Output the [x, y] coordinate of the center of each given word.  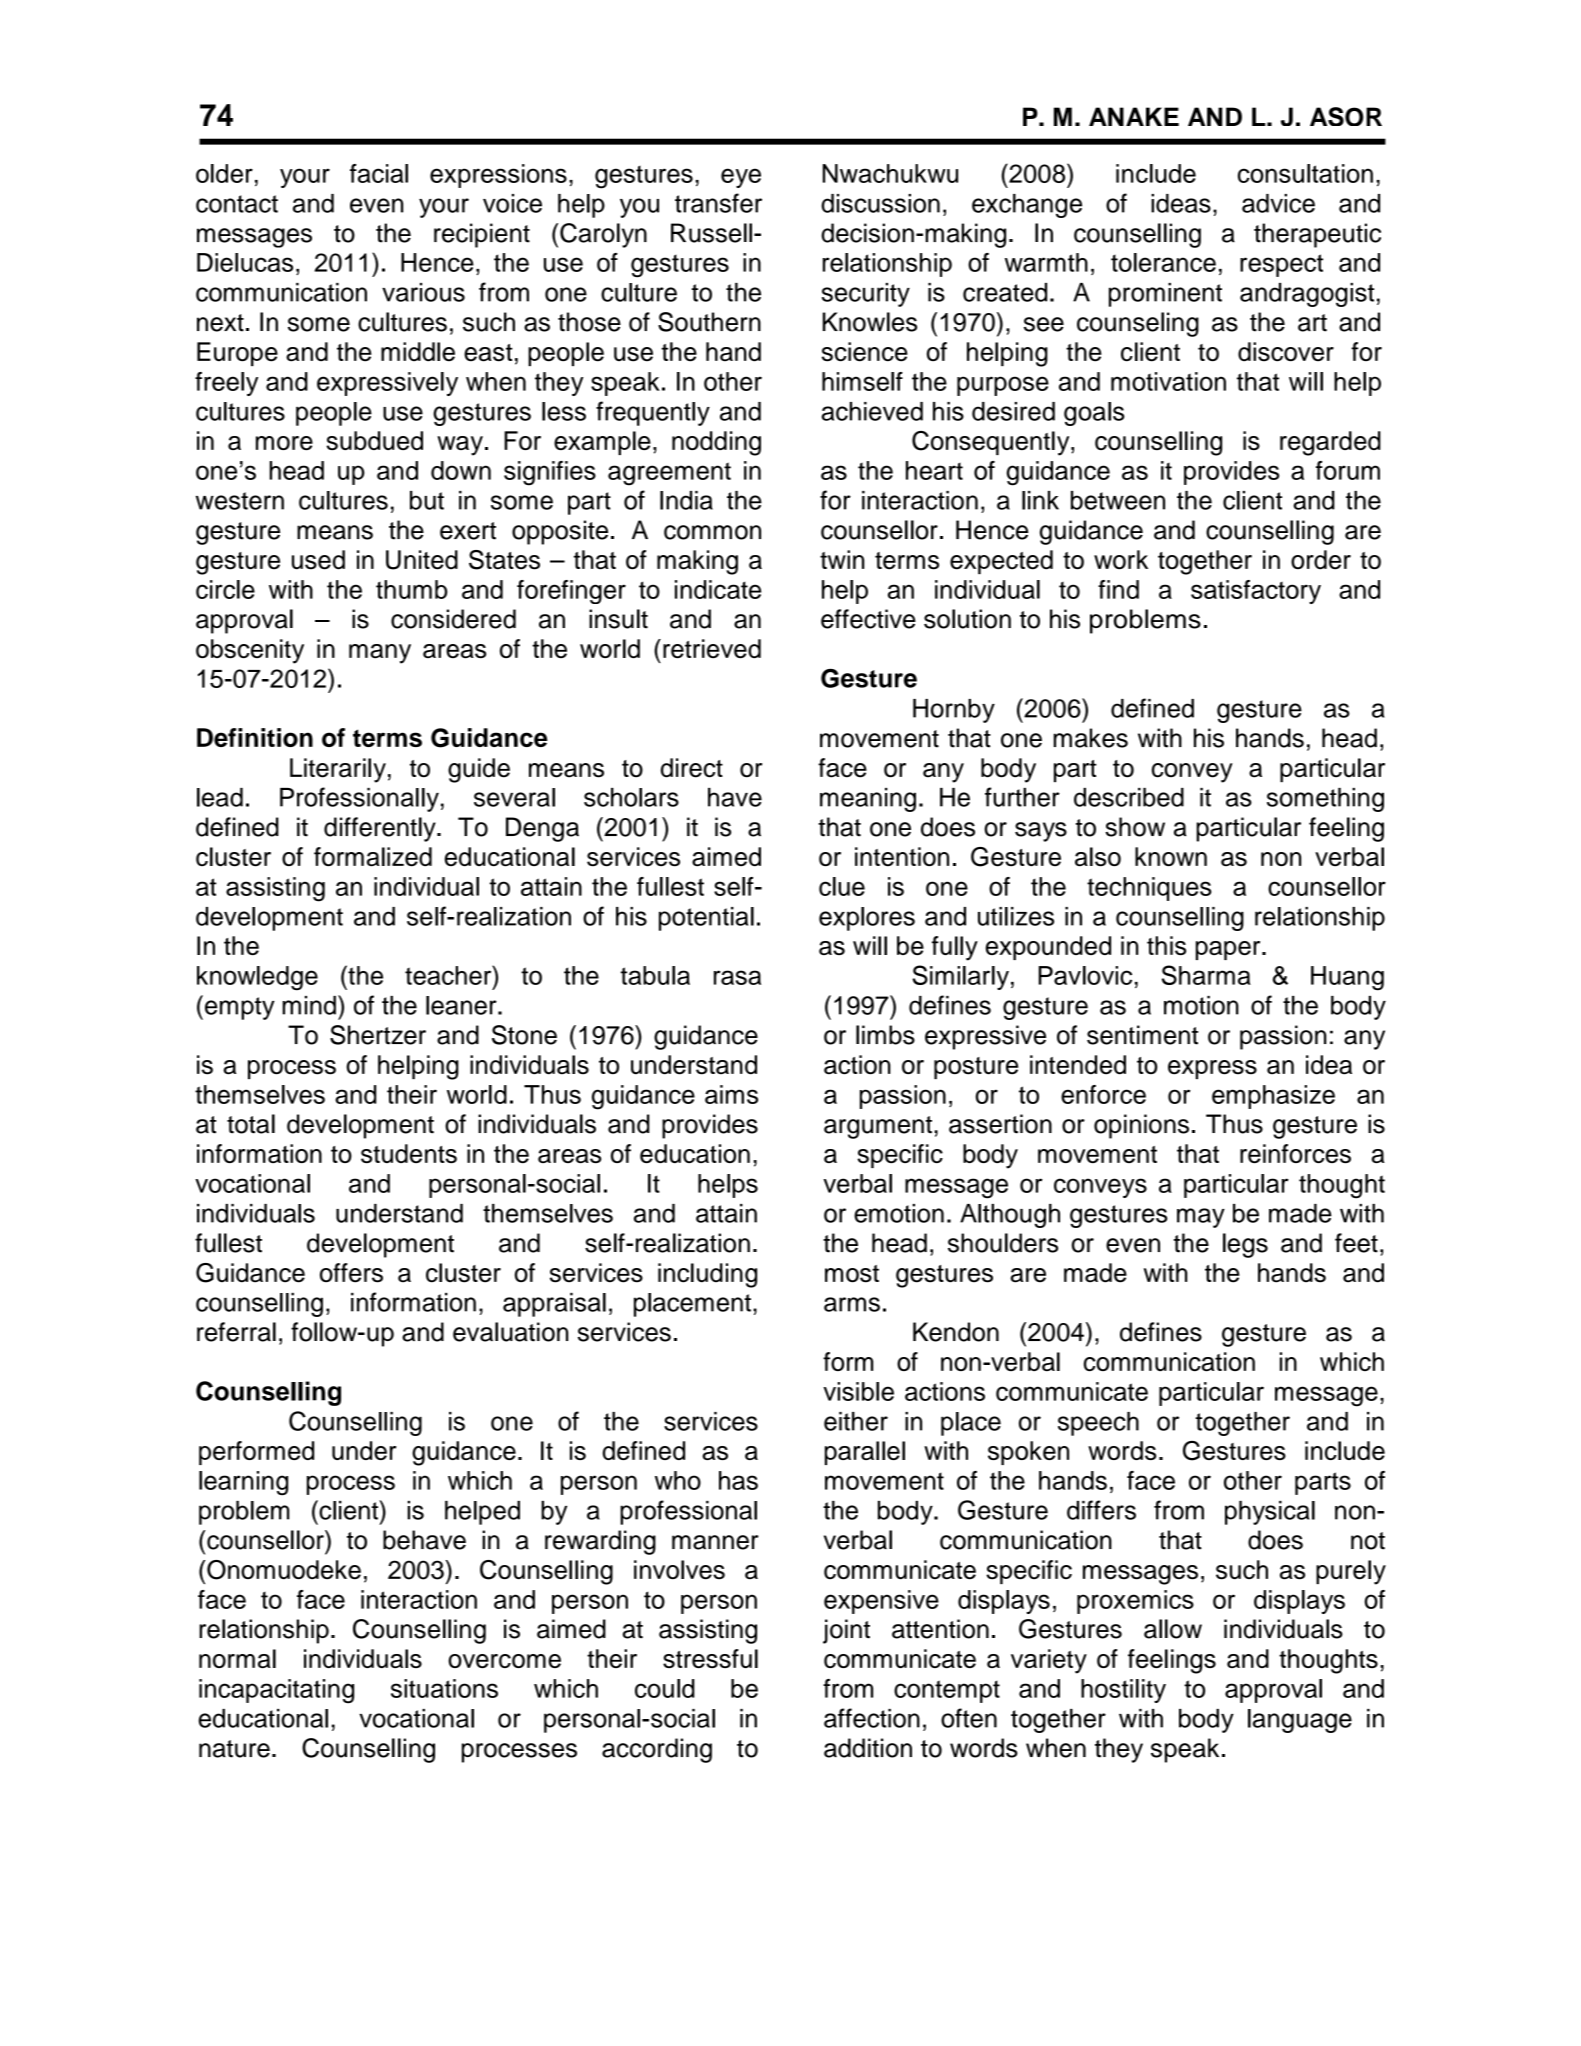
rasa [737, 977]
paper [1229, 950]
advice [1278, 203]
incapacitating [276, 1691]
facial [379, 173]
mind [309, 1005]
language [1300, 1721]
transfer [718, 203]
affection [872, 1718]
